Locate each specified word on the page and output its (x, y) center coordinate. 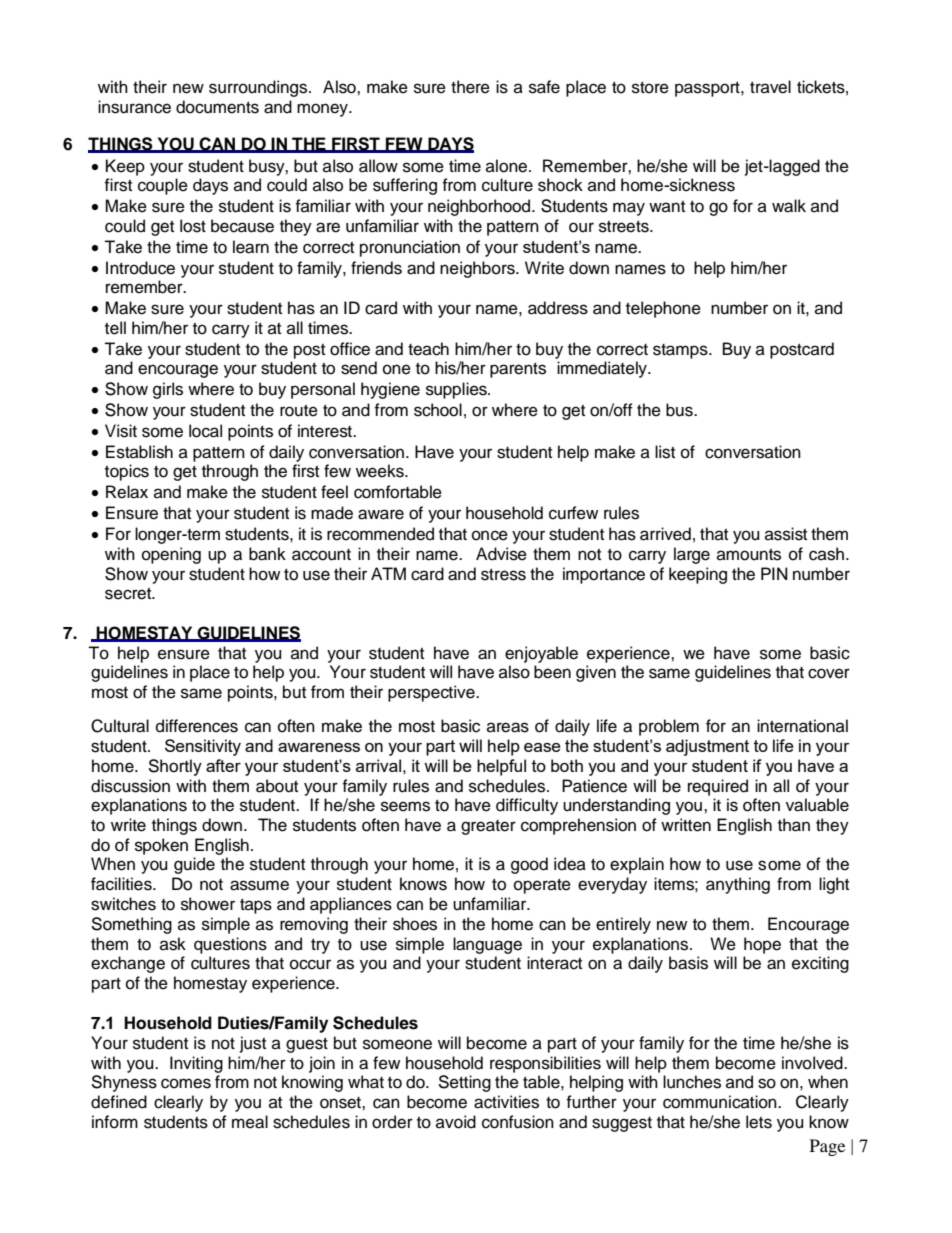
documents (217, 107)
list (665, 452)
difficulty (527, 806)
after (223, 765)
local (205, 431)
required (718, 787)
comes (186, 1083)
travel (770, 87)
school (438, 410)
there (470, 87)
